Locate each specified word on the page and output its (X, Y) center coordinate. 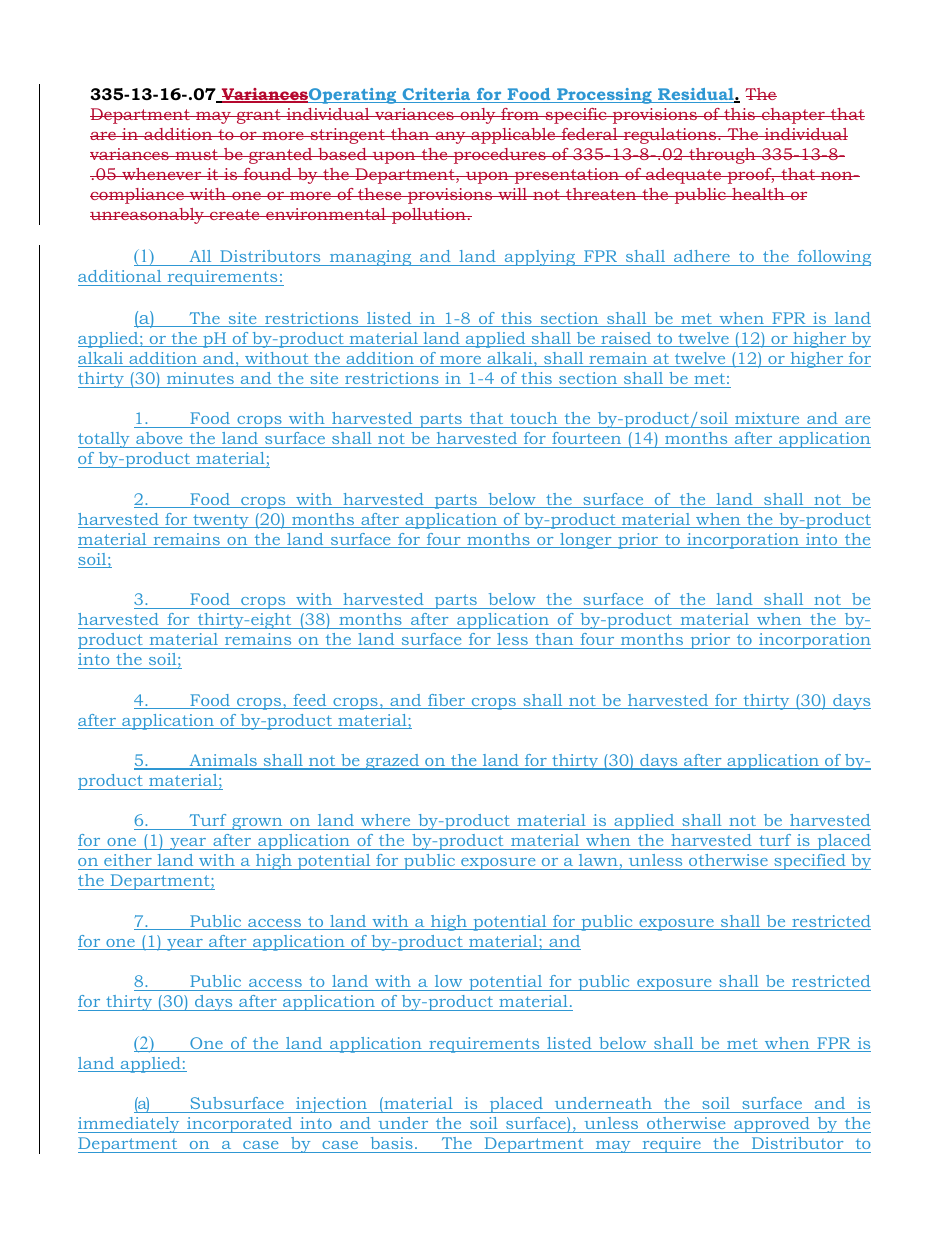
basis (392, 1143)
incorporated (240, 1125)
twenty (221, 521)
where (385, 820)
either (128, 860)
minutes (200, 378)
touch (533, 418)
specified (810, 862)
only (478, 116)
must (196, 154)
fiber (447, 701)
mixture (767, 418)
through (722, 156)
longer (586, 541)
